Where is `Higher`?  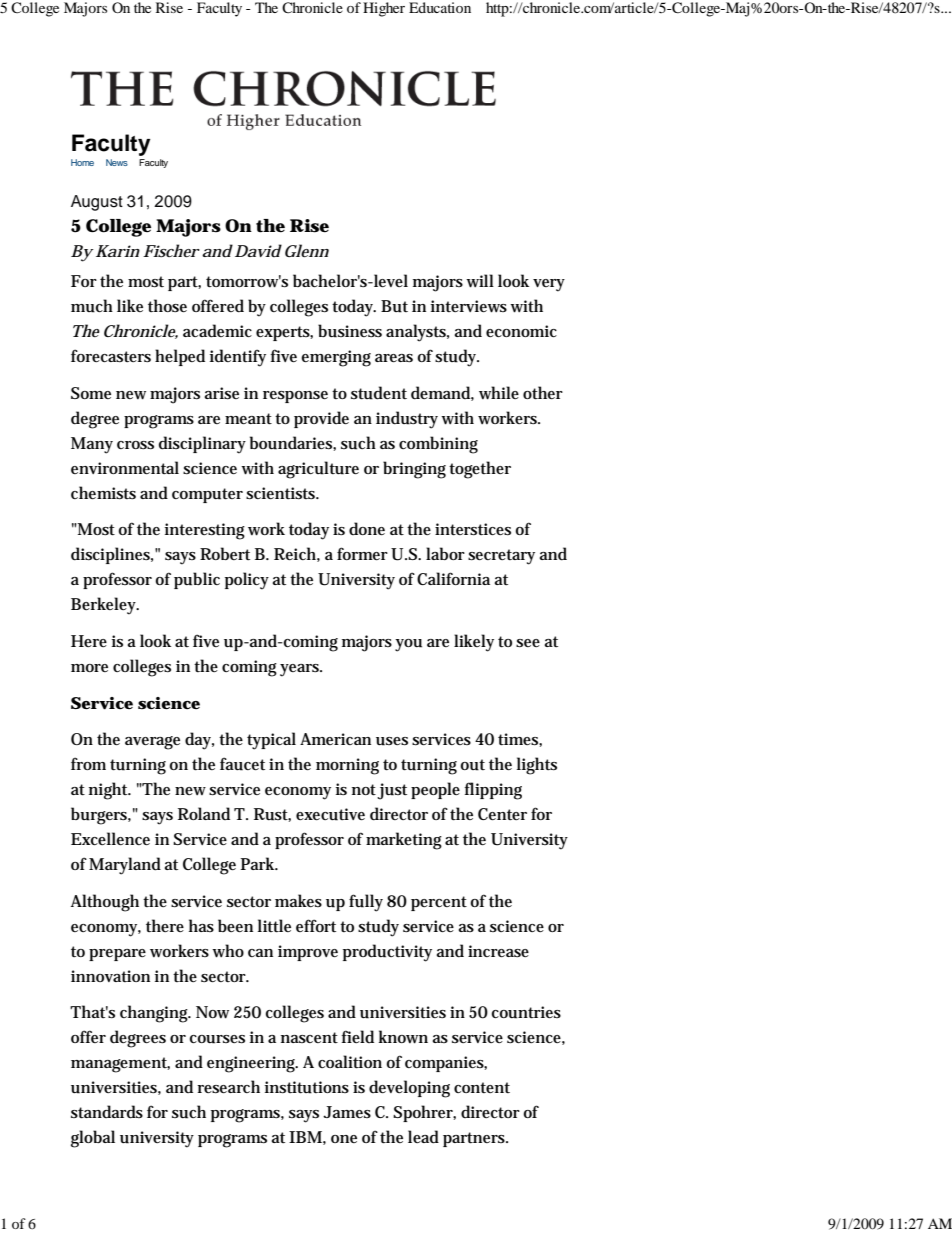
Higher is located at coordinates (384, 9).
